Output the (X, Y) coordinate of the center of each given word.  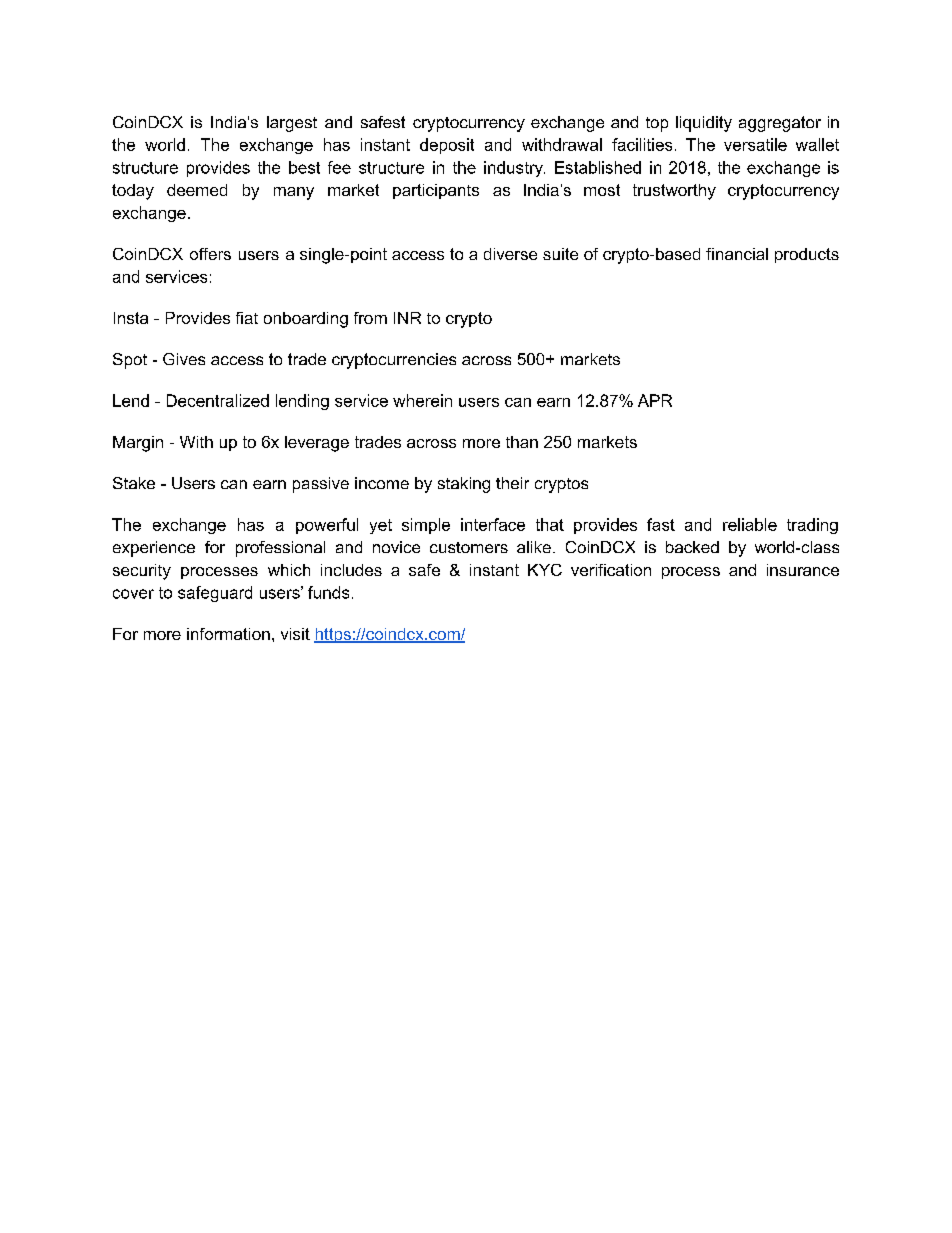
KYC (545, 570)
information (228, 634)
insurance (803, 570)
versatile (755, 144)
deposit (447, 146)
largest (292, 124)
